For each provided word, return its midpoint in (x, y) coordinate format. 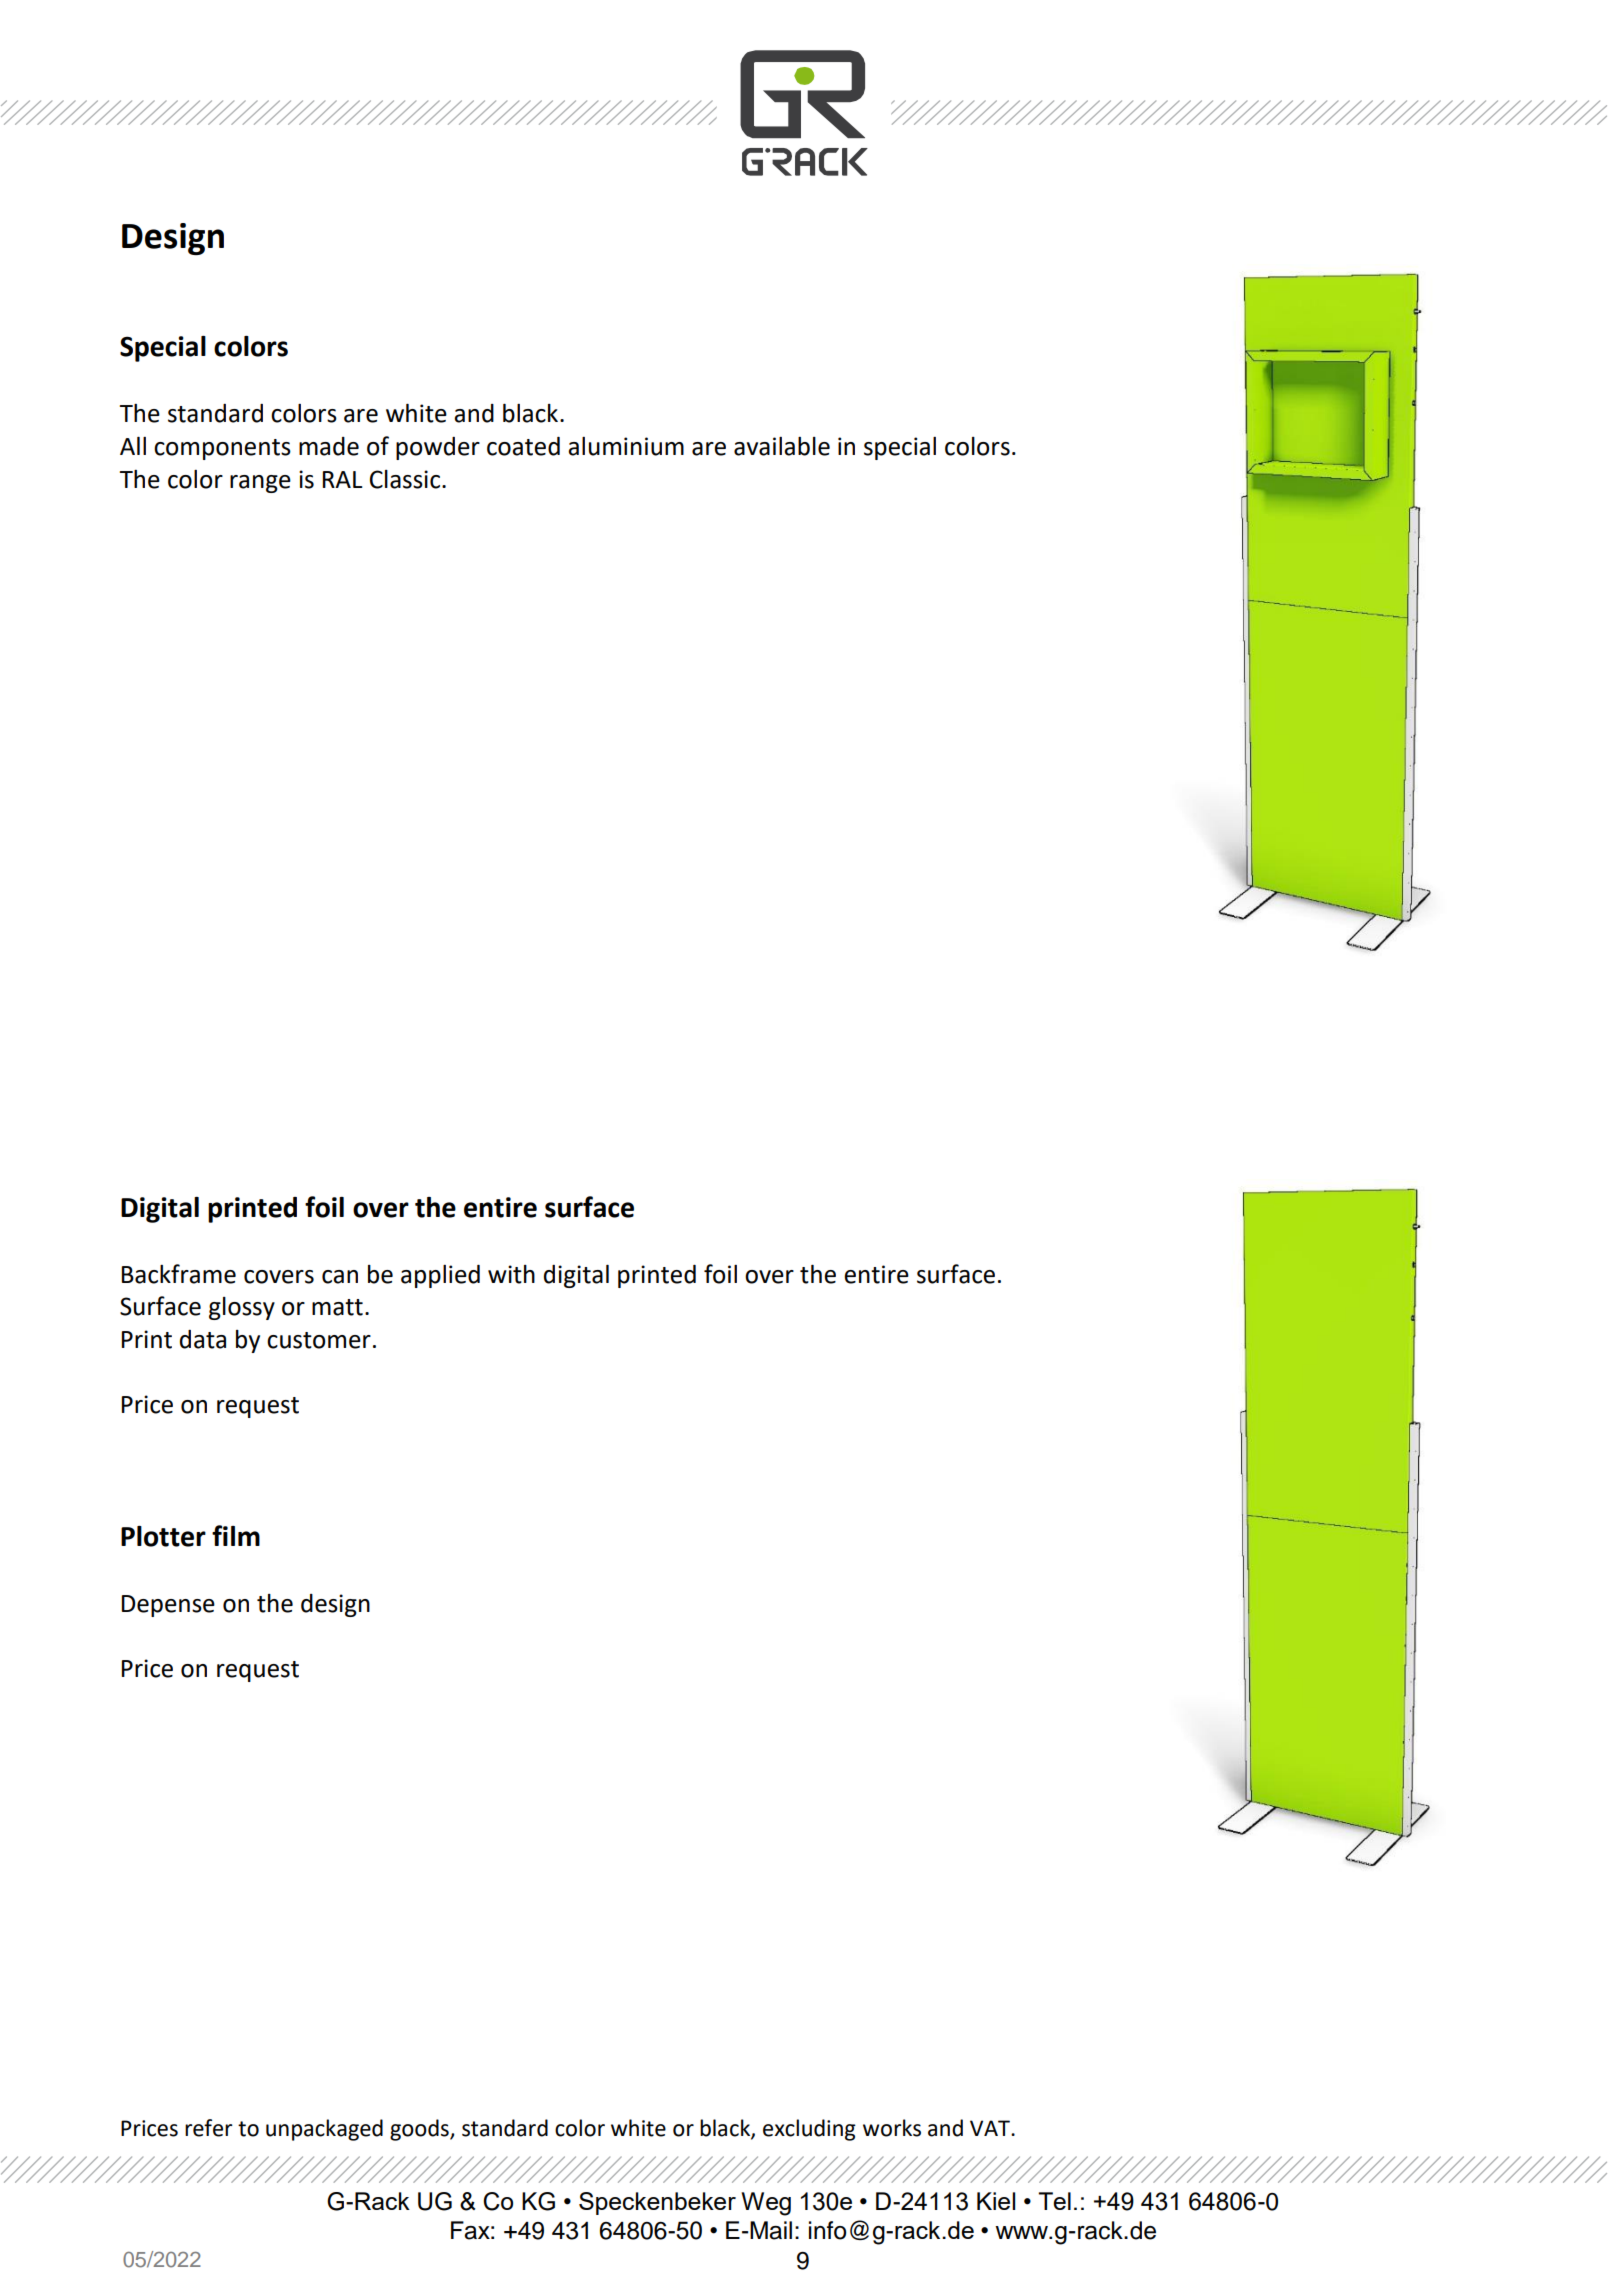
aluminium (626, 446)
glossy (242, 1308)
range (260, 484)
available (782, 446)
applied (440, 1276)
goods (420, 2130)
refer (209, 2128)
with (511, 1274)
